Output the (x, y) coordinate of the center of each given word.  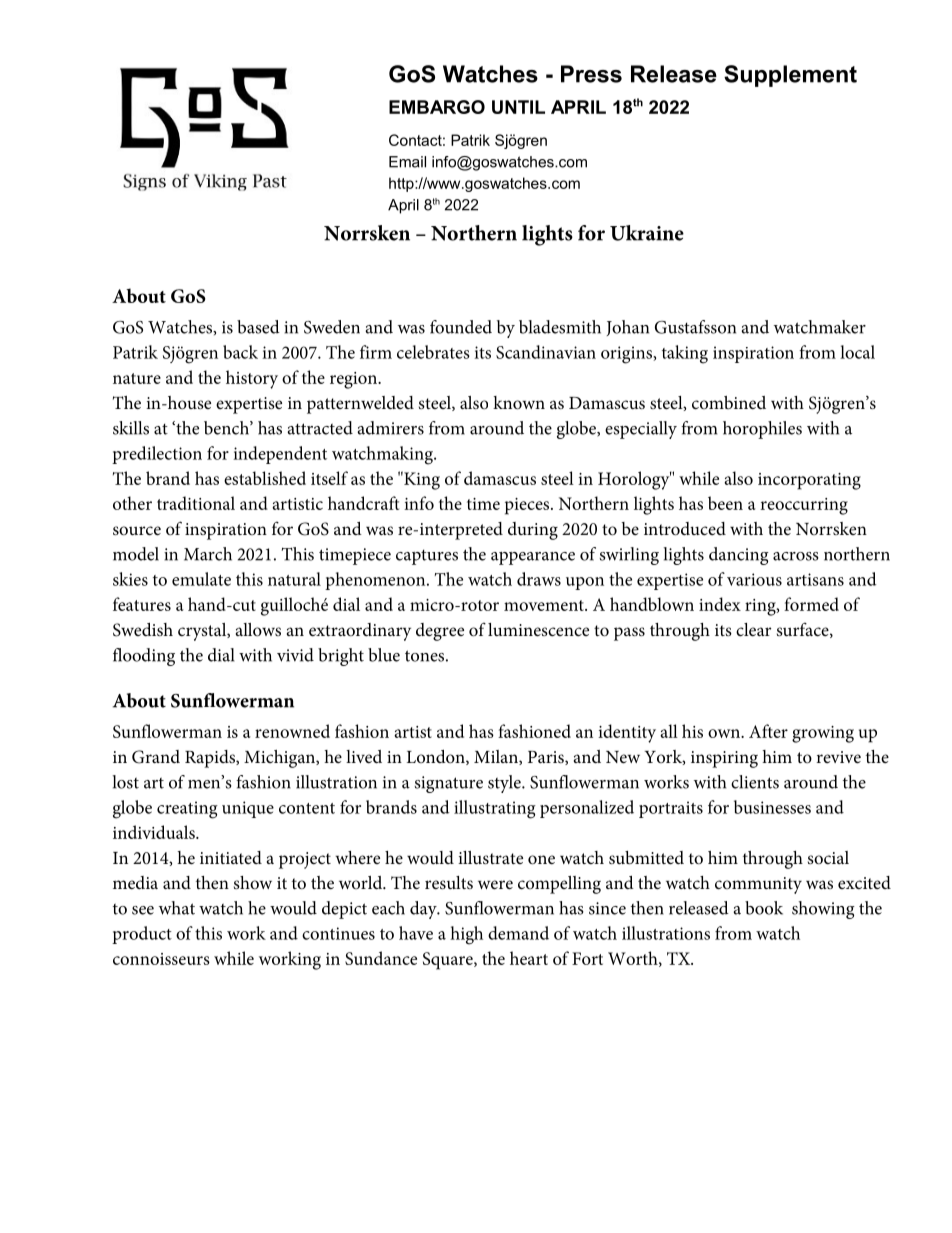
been (725, 503)
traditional (196, 503)
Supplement (790, 76)
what (177, 908)
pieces (528, 506)
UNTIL (518, 107)
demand (518, 933)
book (764, 908)
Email (407, 162)
